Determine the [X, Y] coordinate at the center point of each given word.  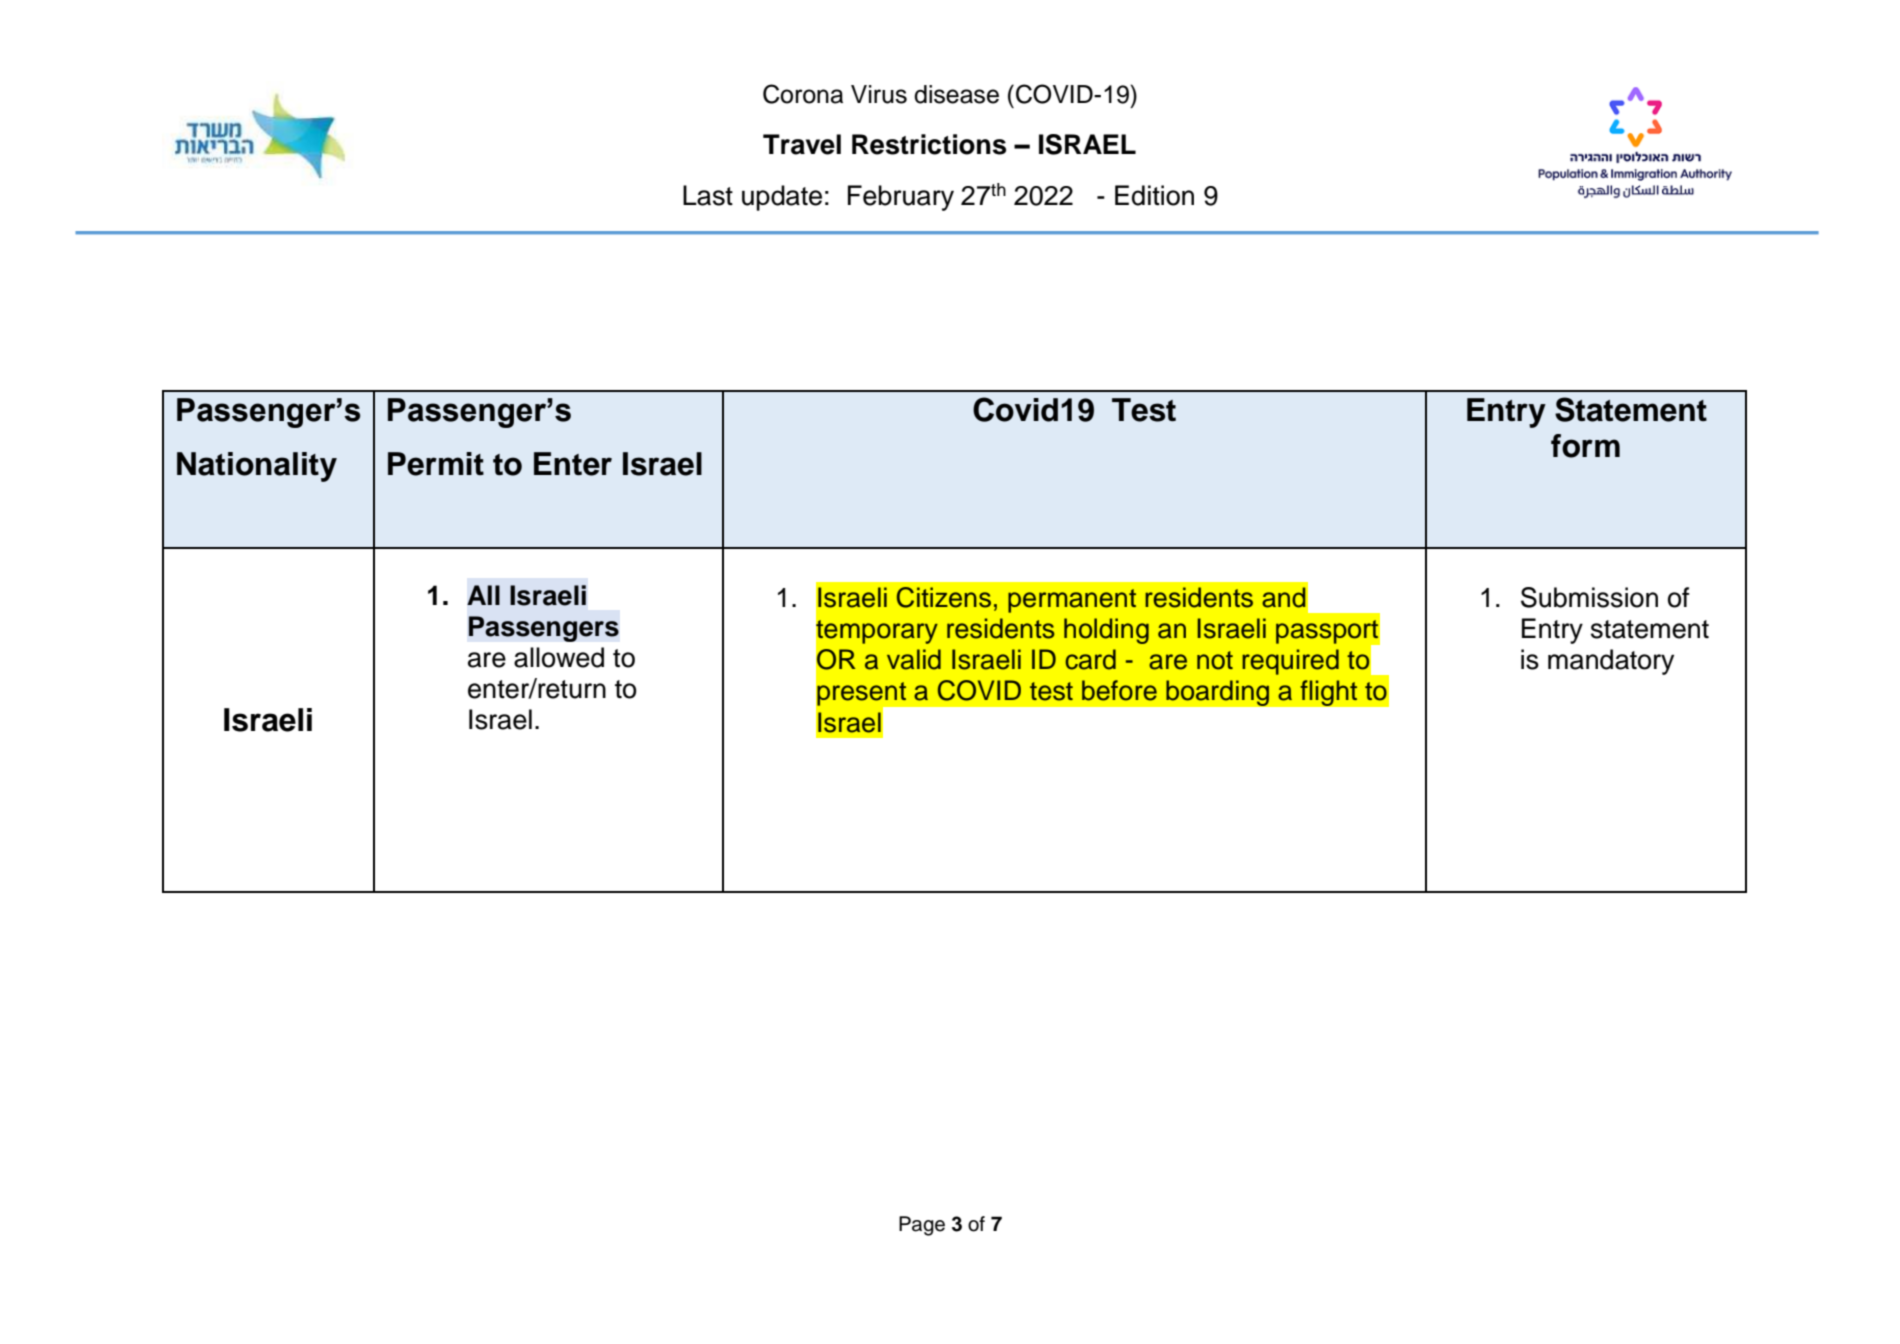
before [1119, 690]
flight [1329, 693]
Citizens [944, 597]
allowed [559, 657]
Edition [1154, 195]
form [1585, 446]
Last [708, 195]
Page [922, 1226]
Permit [436, 464]
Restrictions [929, 144]
